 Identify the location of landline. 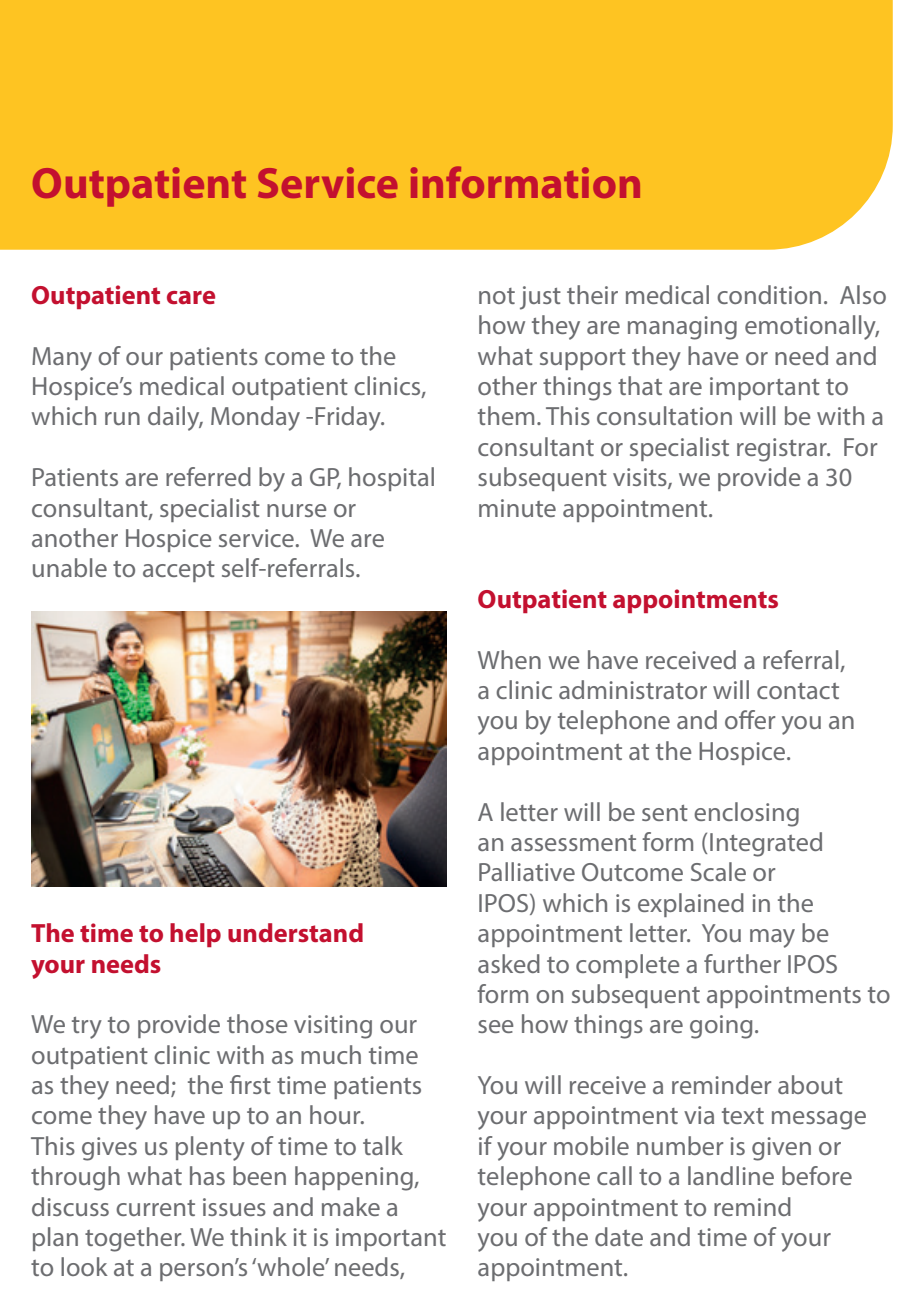
(731, 1175).
